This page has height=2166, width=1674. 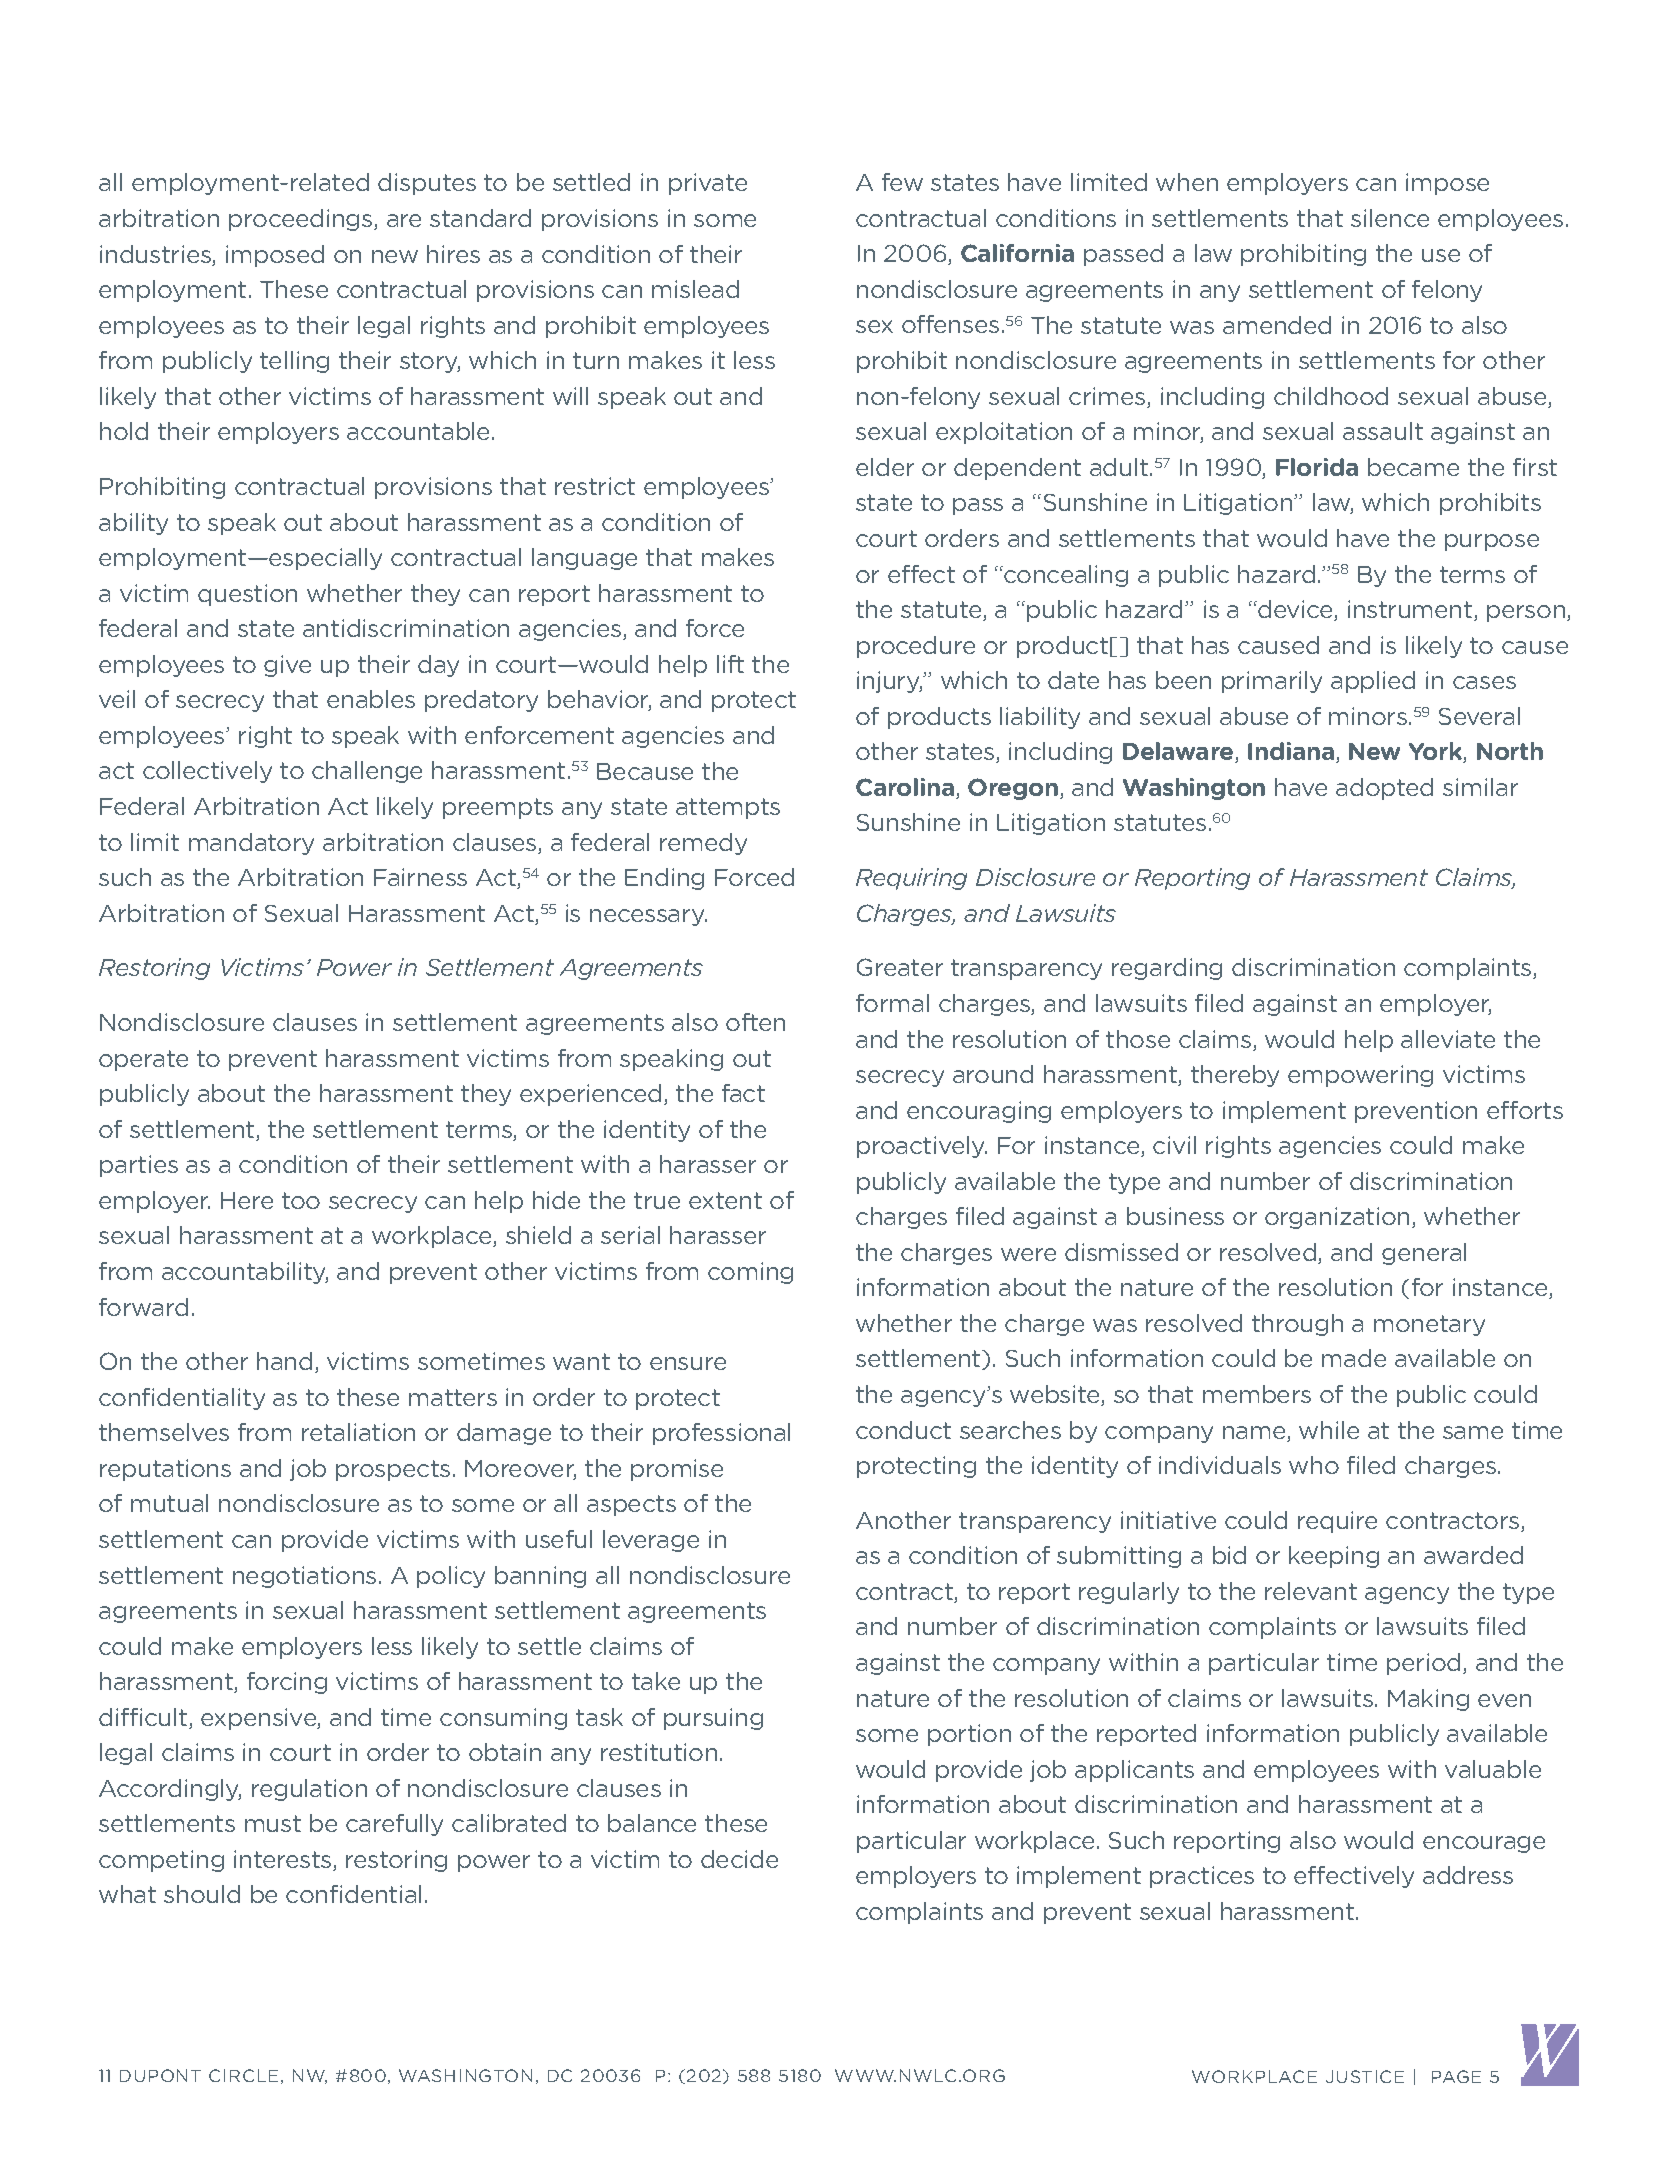 What do you see at coordinates (739, 1859) in the page?
I see `decide` at bounding box center [739, 1859].
